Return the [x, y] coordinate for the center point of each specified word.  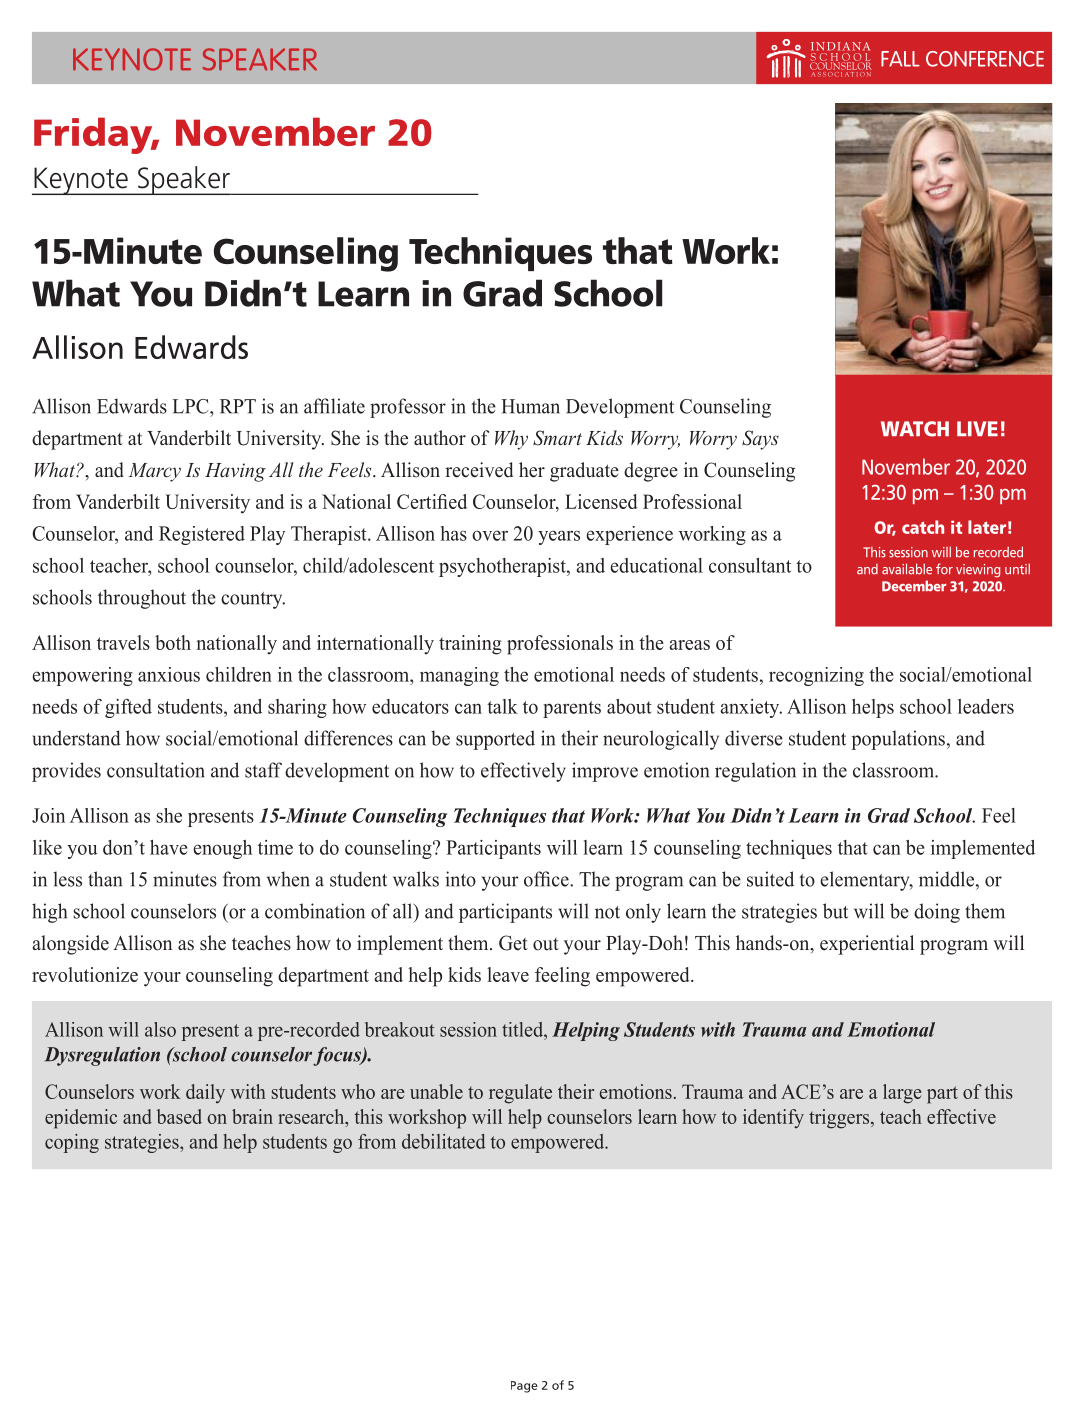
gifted [128, 708]
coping [72, 1143]
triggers [840, 1119]
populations [898, 740]
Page [524, 1387]
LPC [191, 406]
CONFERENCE [985, 59]
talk [502, 706]
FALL [900, 59]
